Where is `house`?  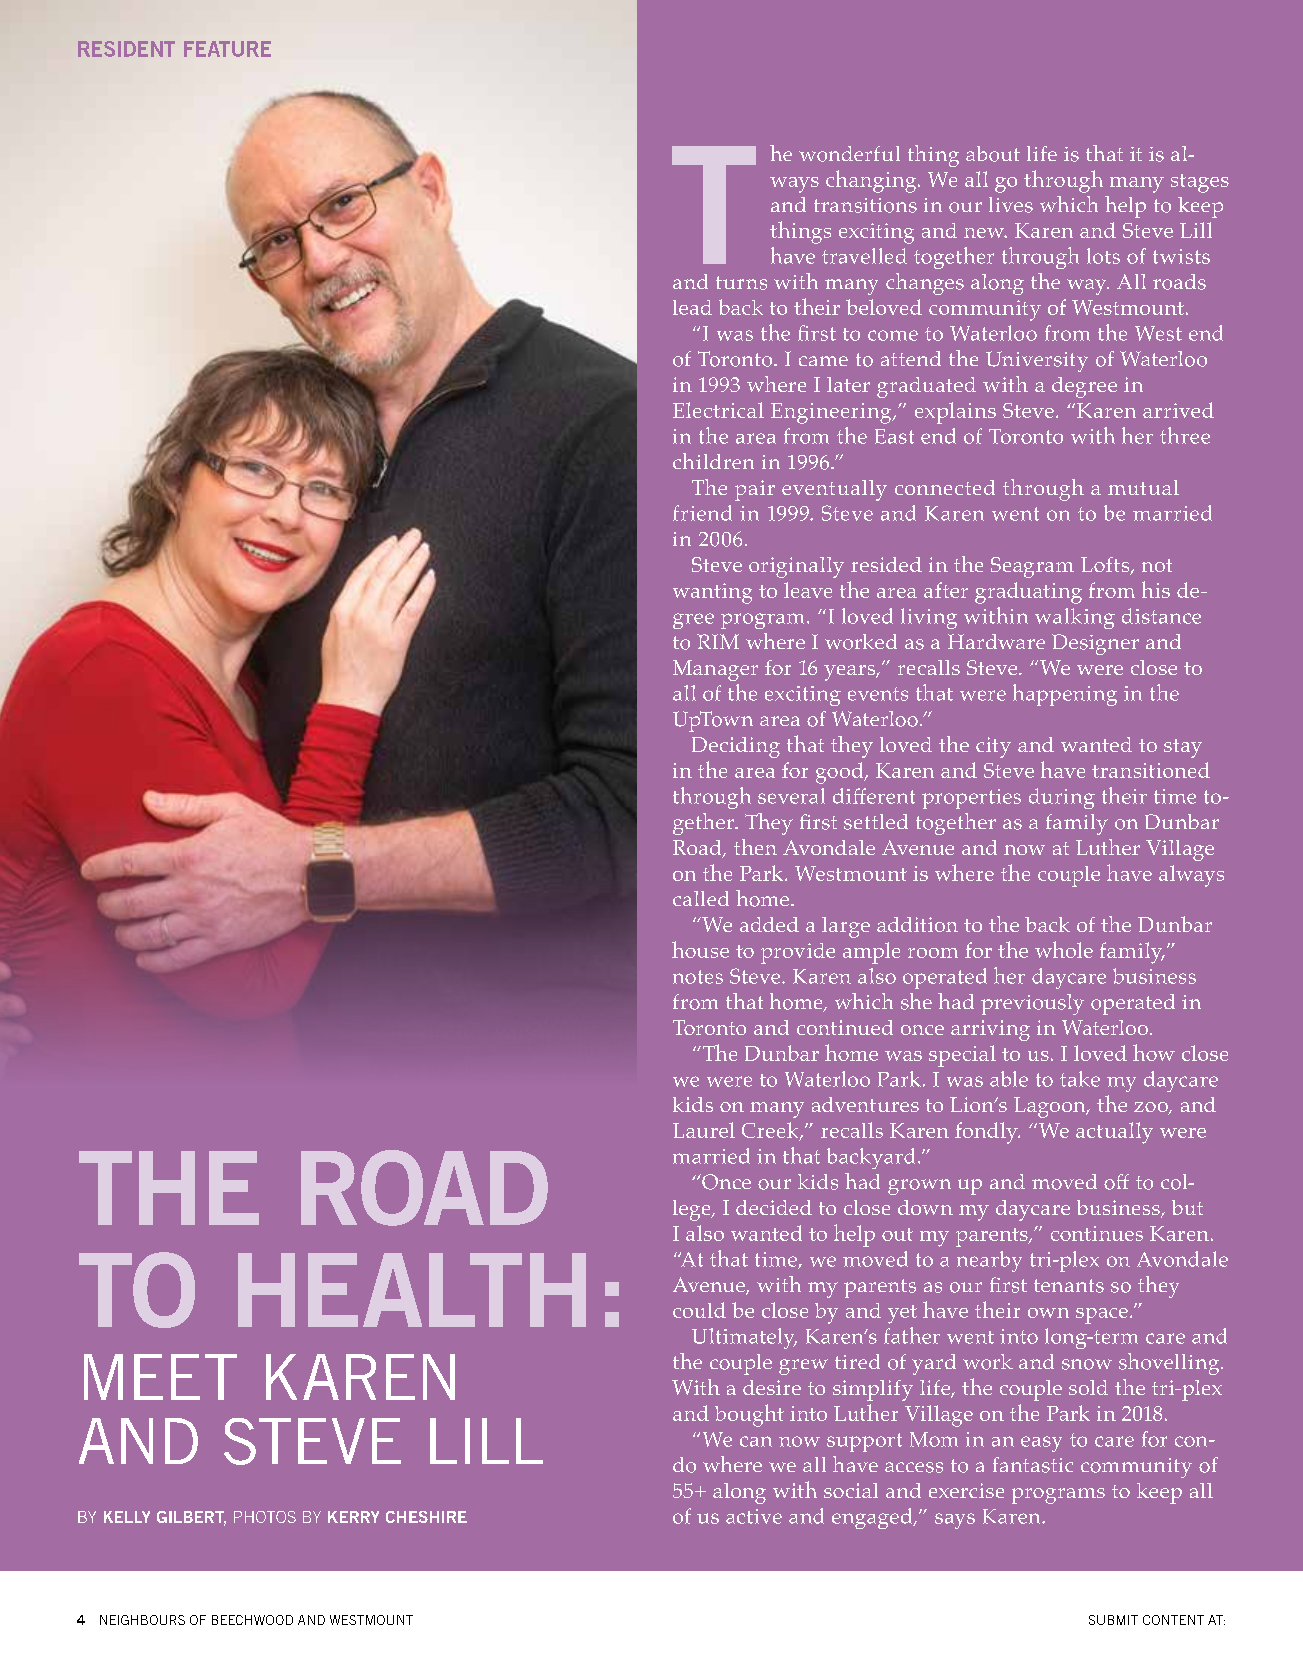
house is located at coordinates (700, 949).
